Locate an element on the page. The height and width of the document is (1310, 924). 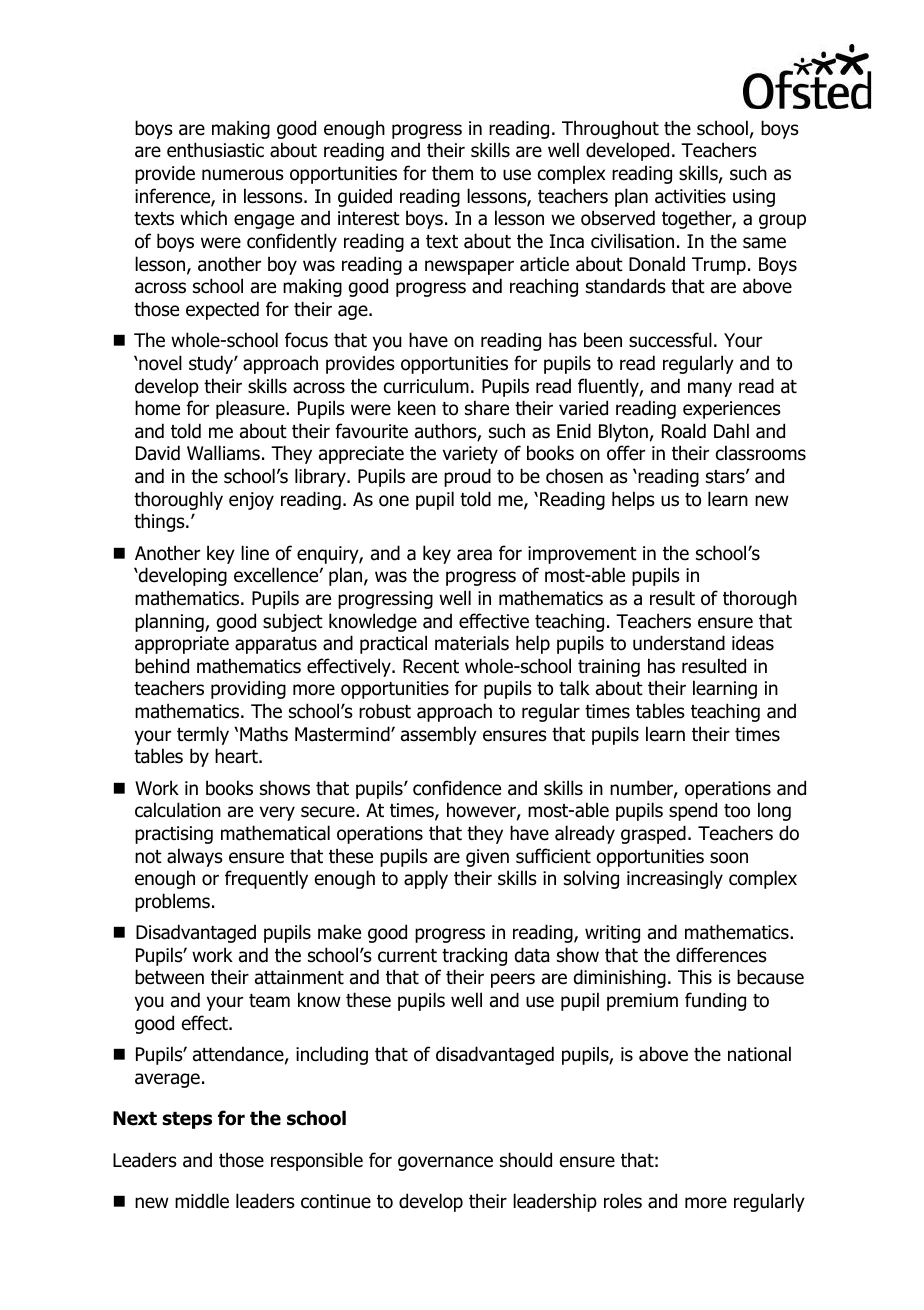
activities is located at coordinates (690, 196).
